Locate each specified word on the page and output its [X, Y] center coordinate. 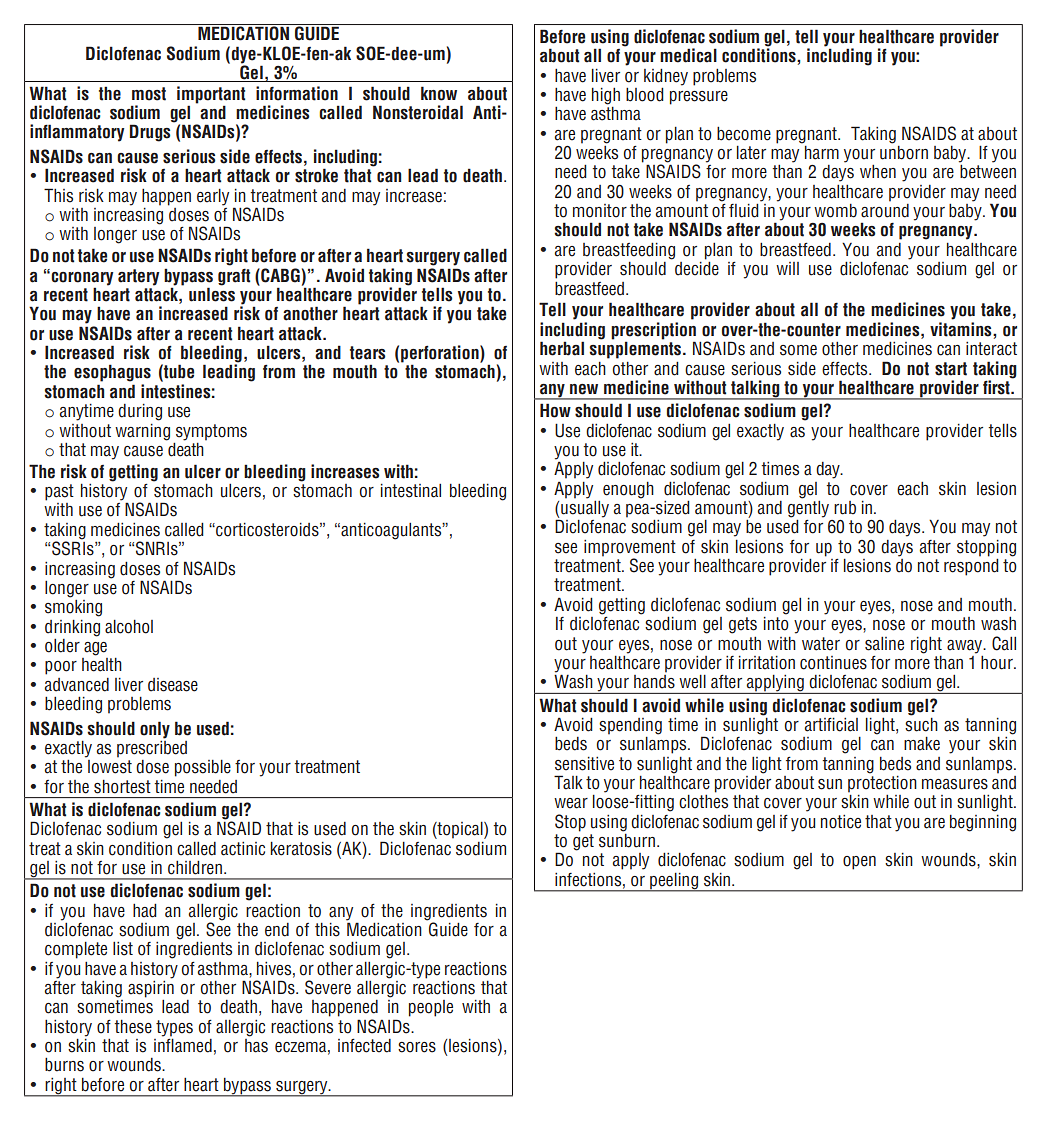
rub [845, 508]
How [555, 410]
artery [138, 277]
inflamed [183, 1044]
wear [571, 803]
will [787, 268]
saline [884, 644]
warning [142, 432]
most [149, 94]
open [859, 863]
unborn [904, 151]
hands [654, 682]
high [606, 96]
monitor [600, 211]
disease [173, 685]
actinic [243, 849]
